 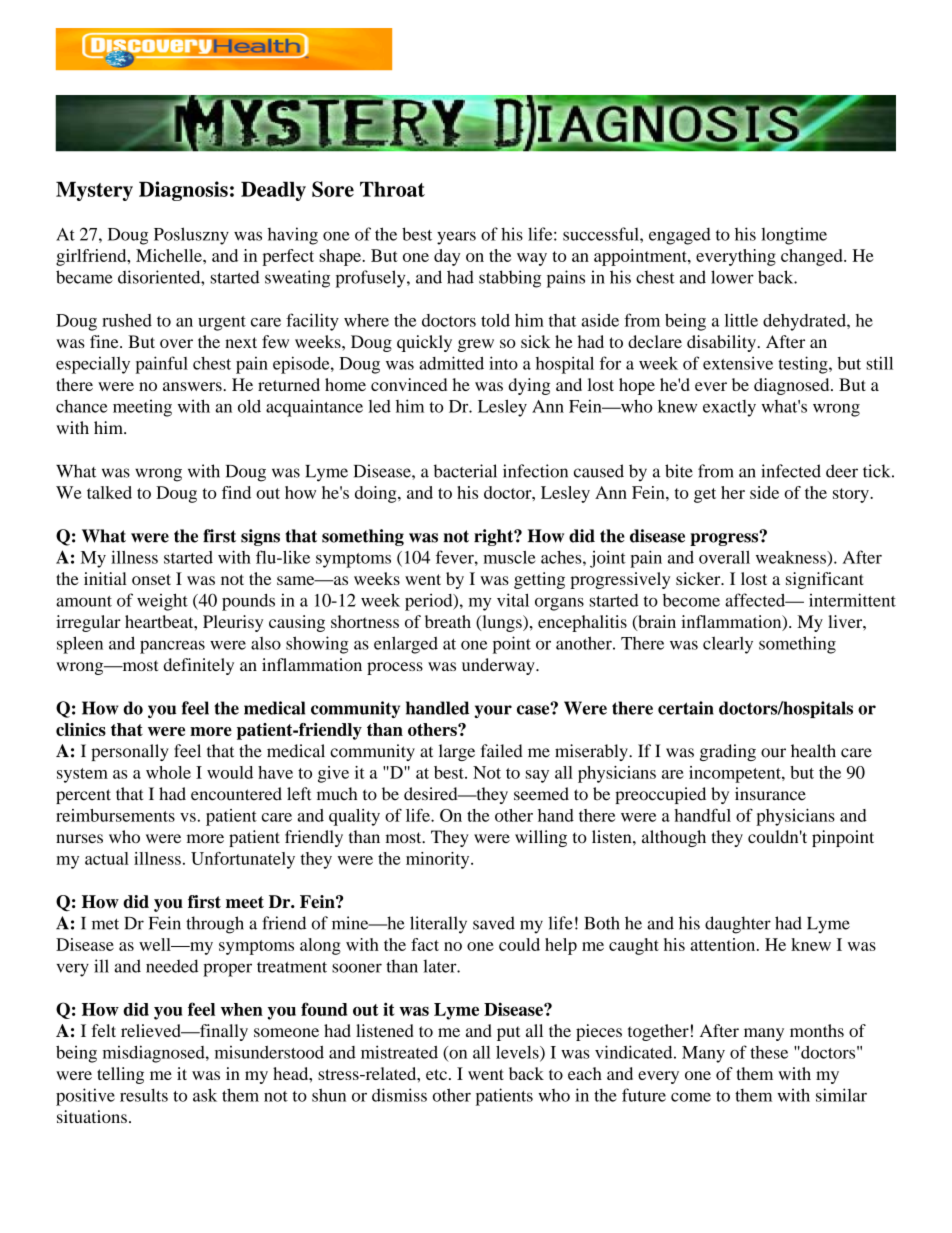 What do you see at coordinates (465, 471) in the image?
I see `bacterial` at bounding box center [465, 471].
